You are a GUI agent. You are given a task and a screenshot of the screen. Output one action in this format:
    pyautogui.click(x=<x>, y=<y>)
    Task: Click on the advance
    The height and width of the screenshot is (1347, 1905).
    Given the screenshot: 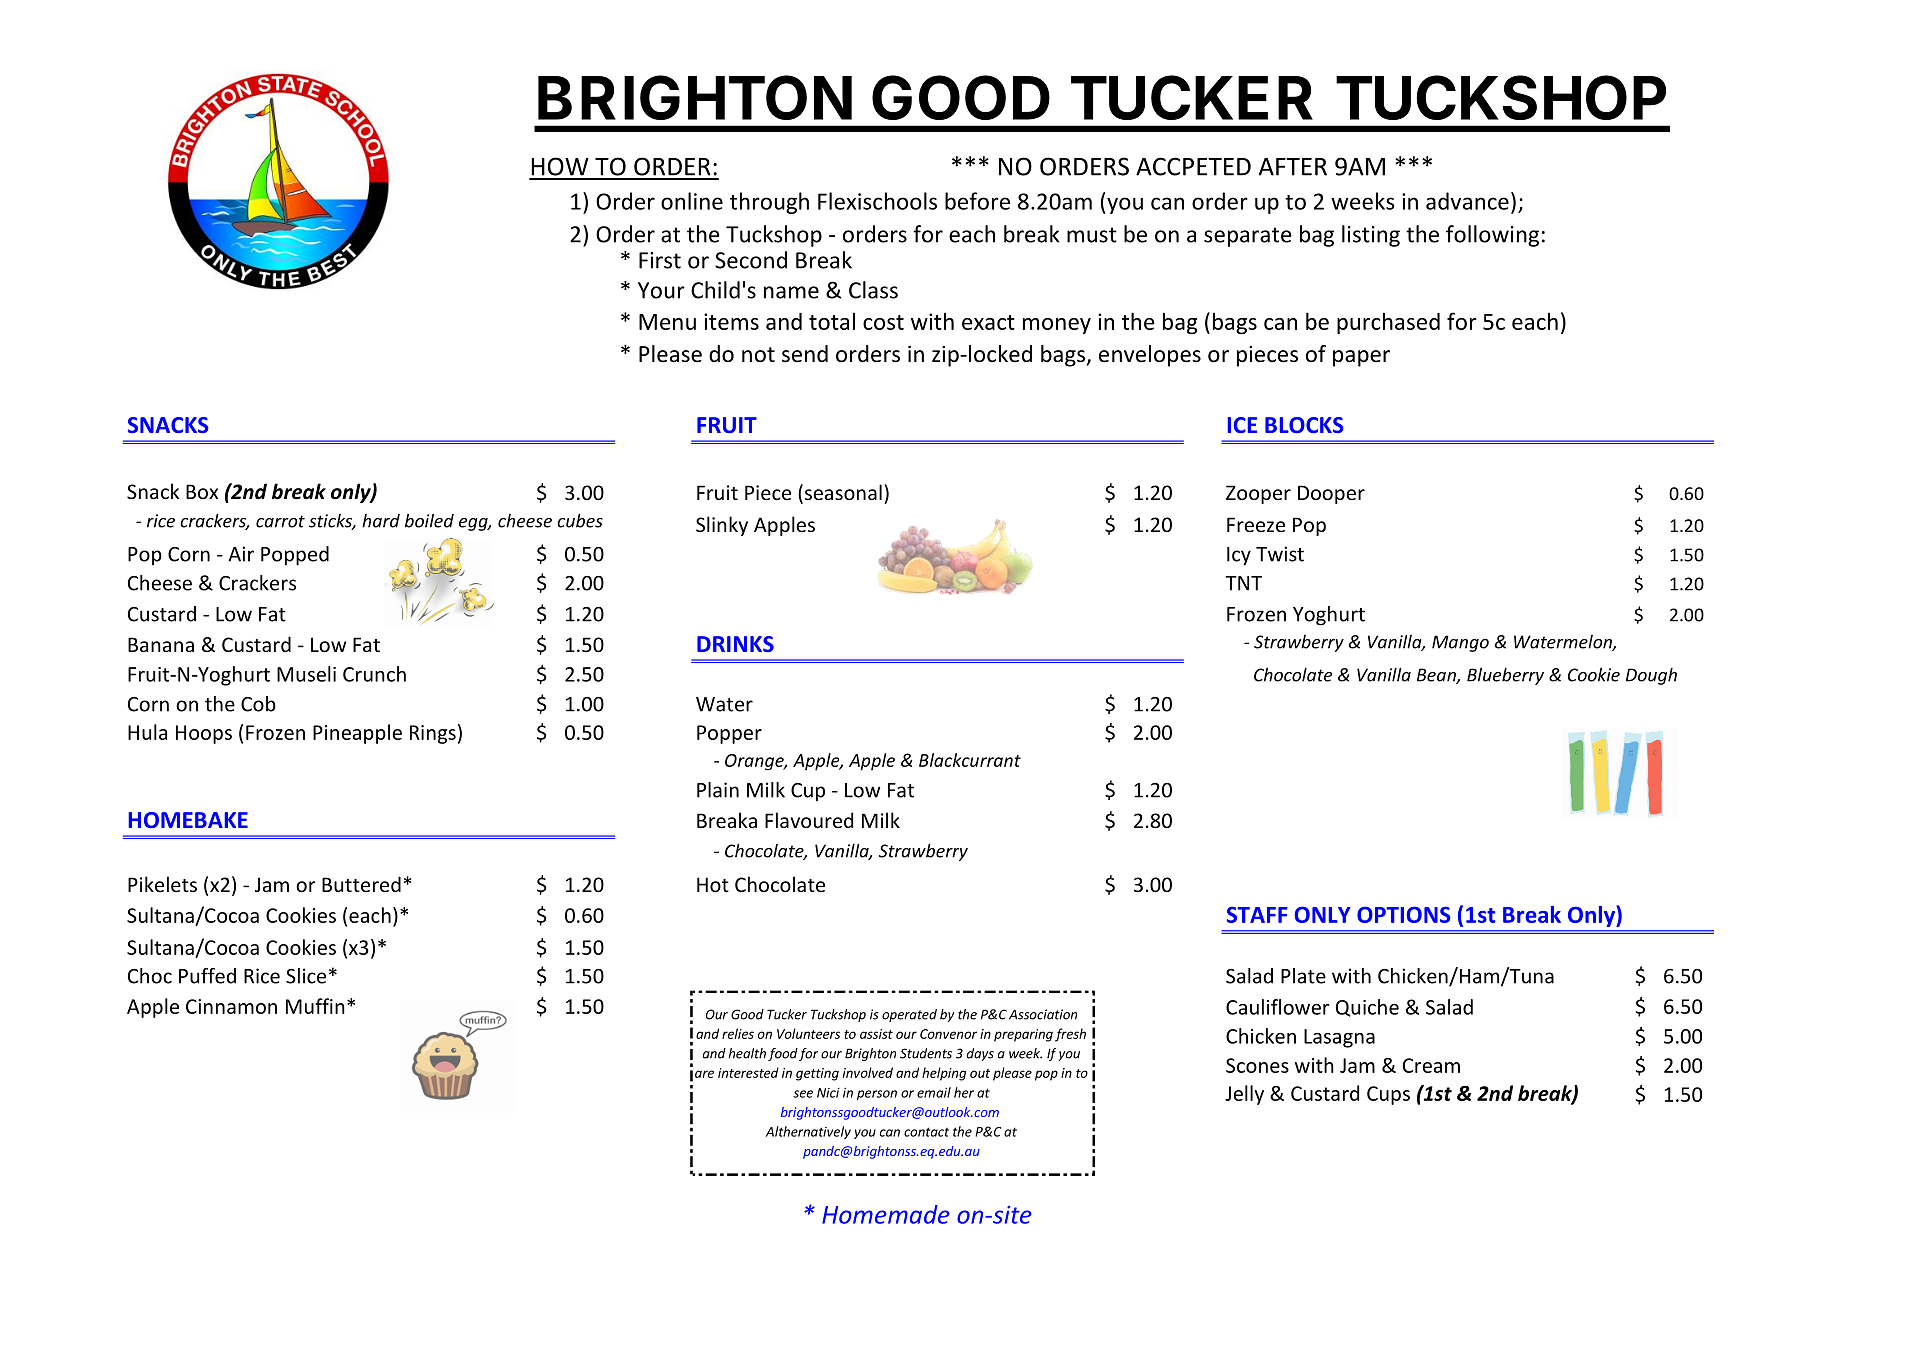 What is the action you would take?
    pyautogui.click(x=1467, y=201)
